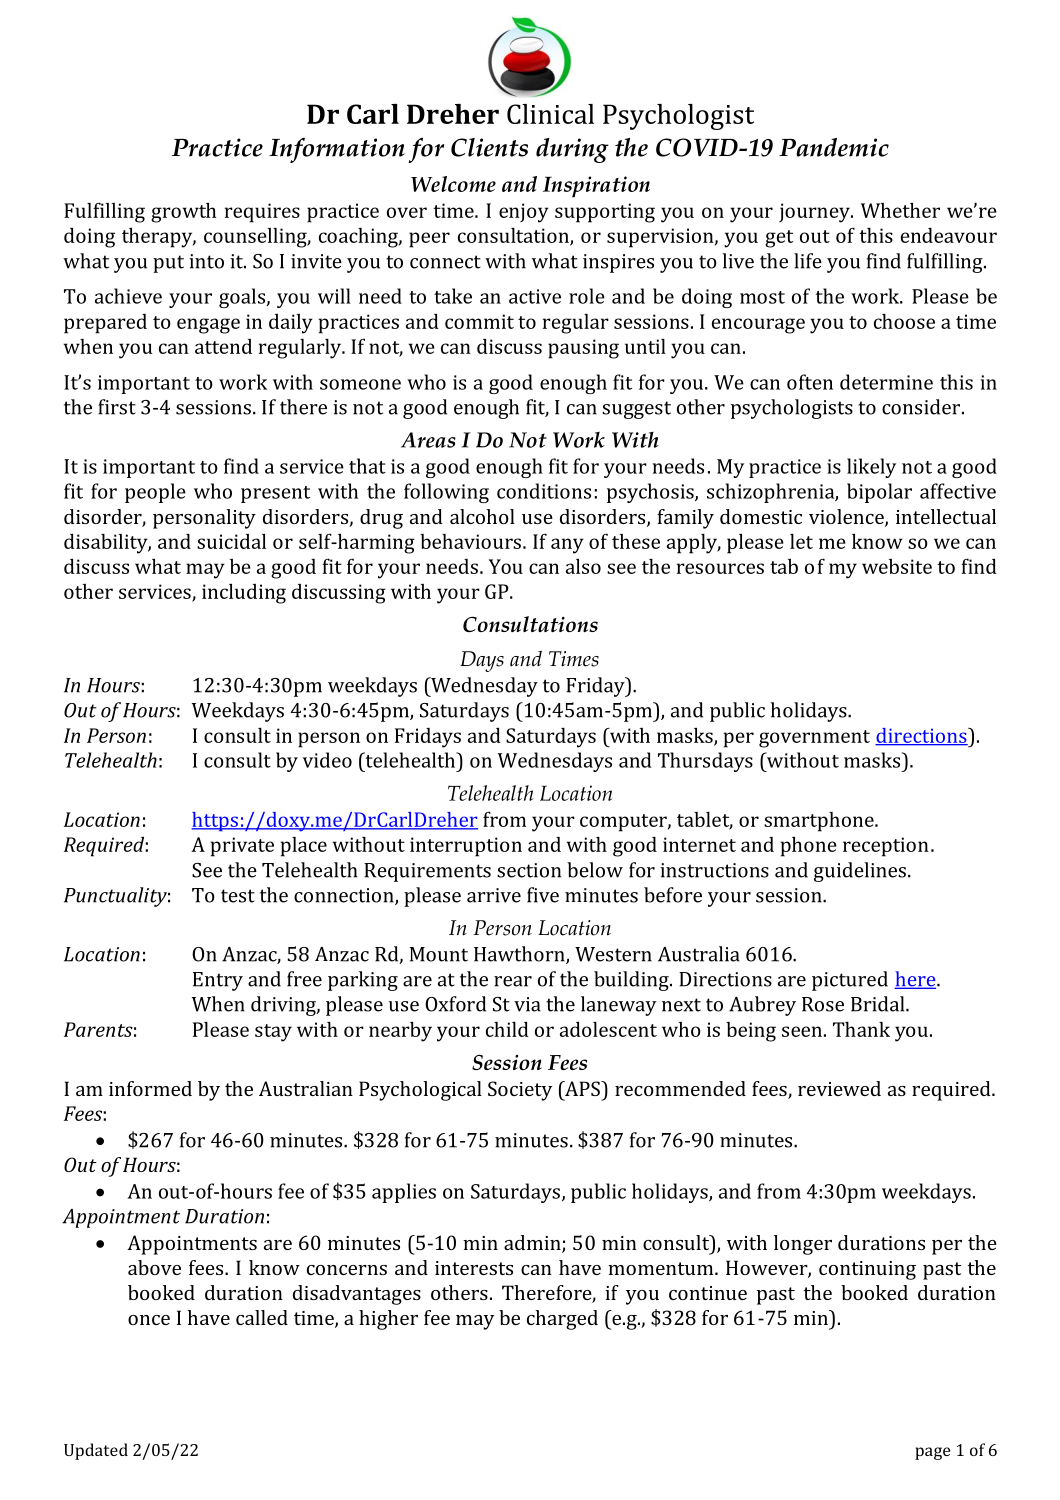  Describe the element at coordinates (834, 147) in the image. I see `Pandemic` at that location.
